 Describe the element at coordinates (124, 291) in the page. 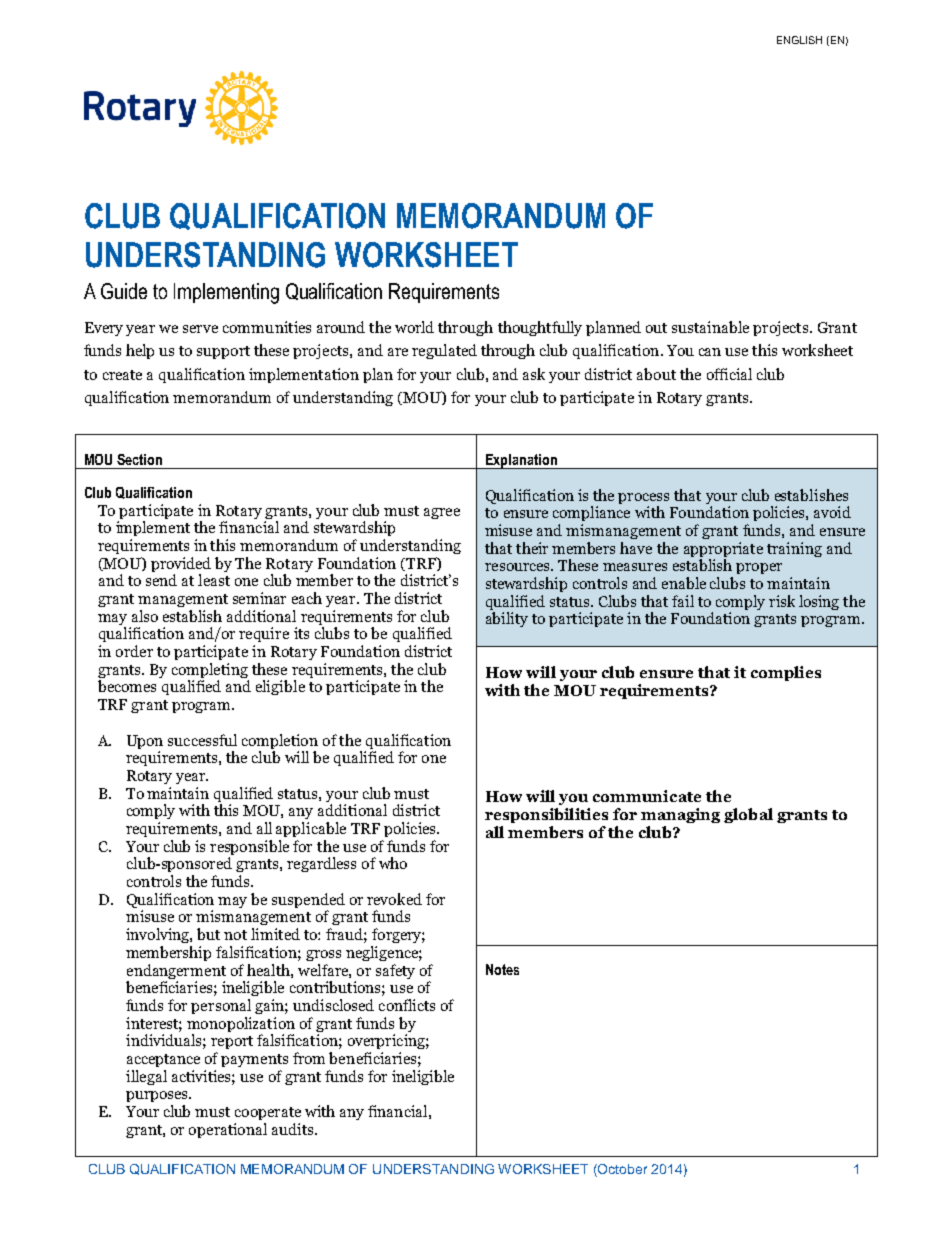

I see `Guide` at that location.
